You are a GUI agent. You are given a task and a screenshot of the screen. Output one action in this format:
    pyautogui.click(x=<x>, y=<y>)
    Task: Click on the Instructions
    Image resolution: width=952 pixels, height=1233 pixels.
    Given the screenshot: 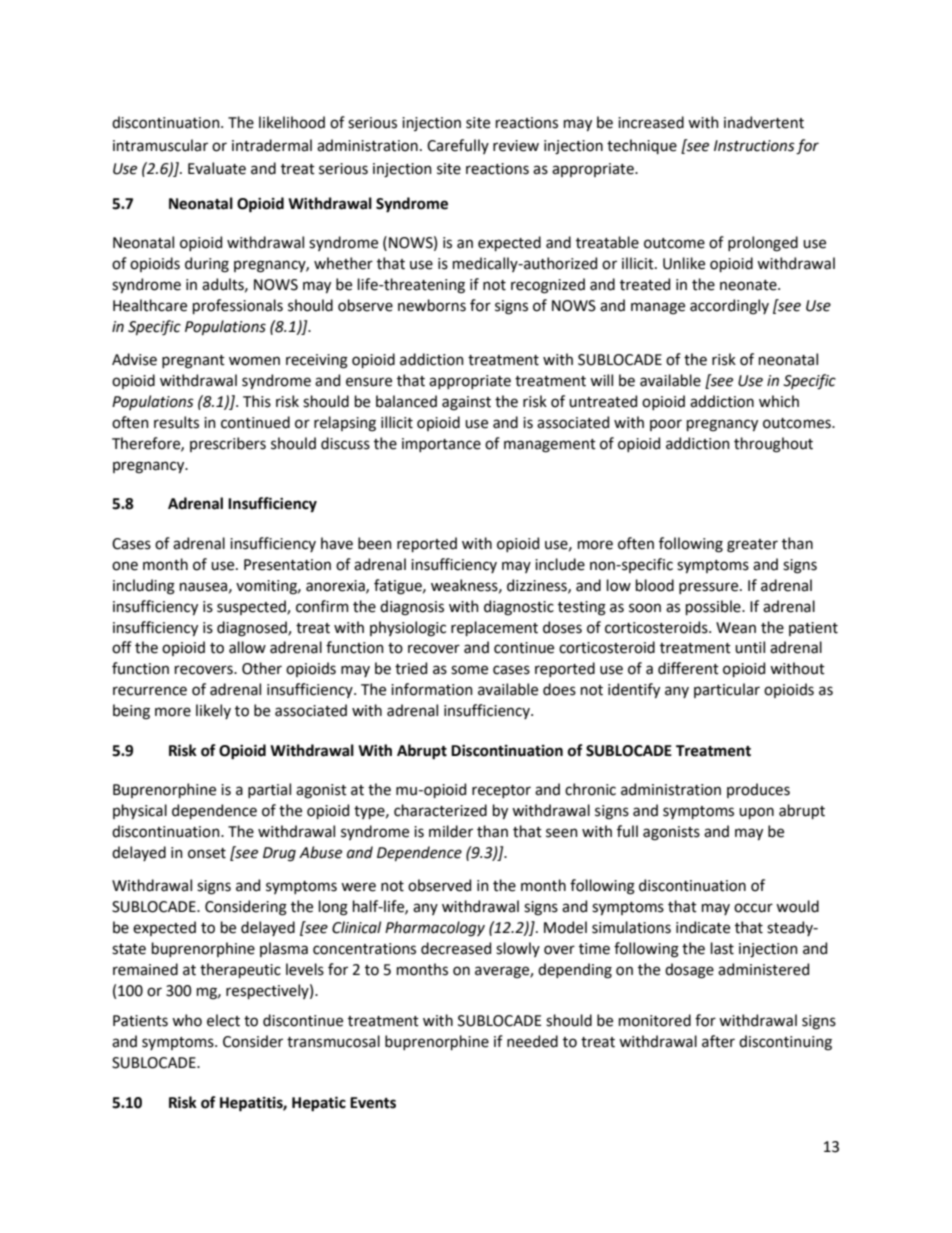 What is the action you would take?
    pyautogui.click(x=754, y=146)
